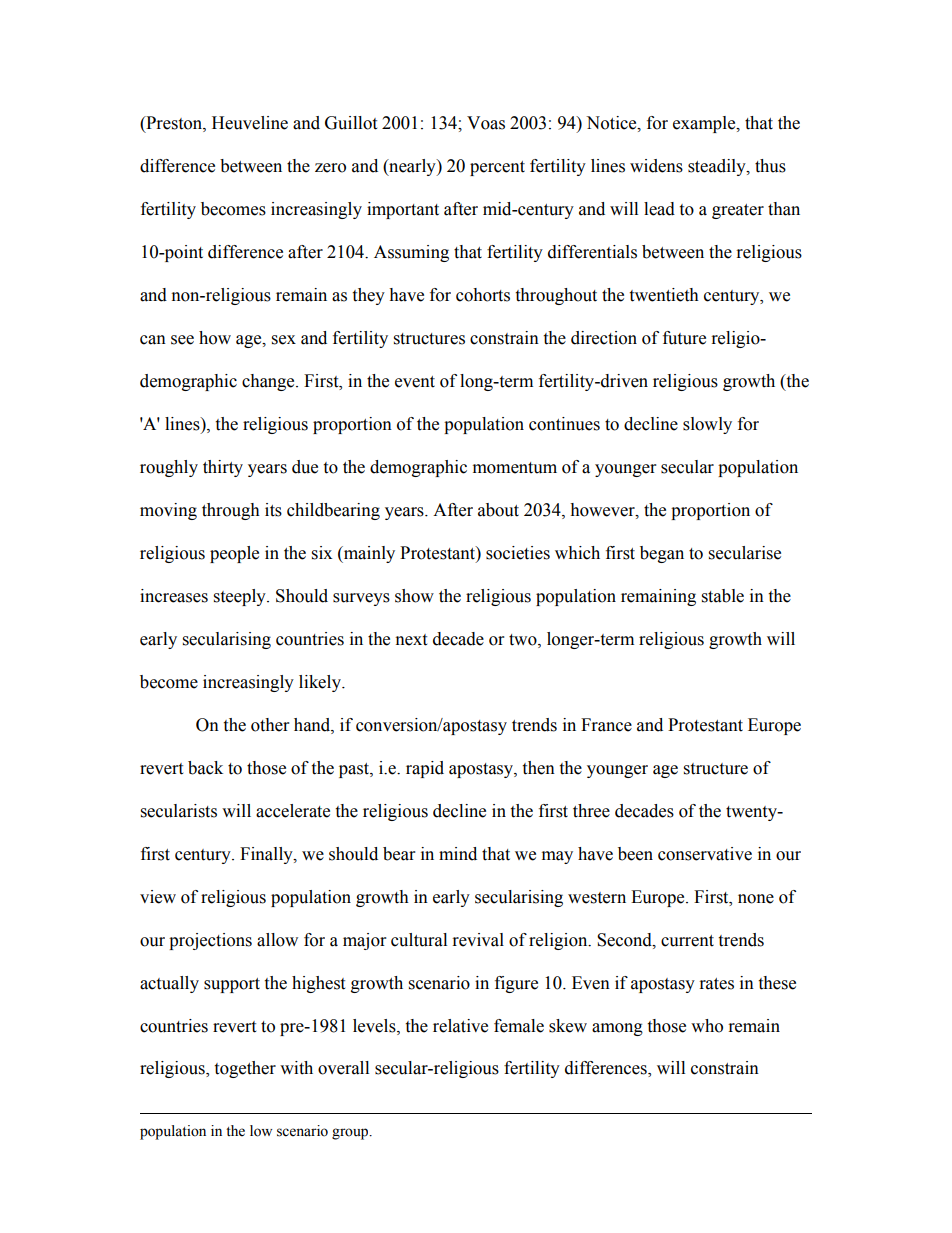 Image resolution: width=952 pixels, height=1233 pixels. What do you see at coordinates (497, 168) in the page?
I see `percent` at bounding box center [497, 168].
